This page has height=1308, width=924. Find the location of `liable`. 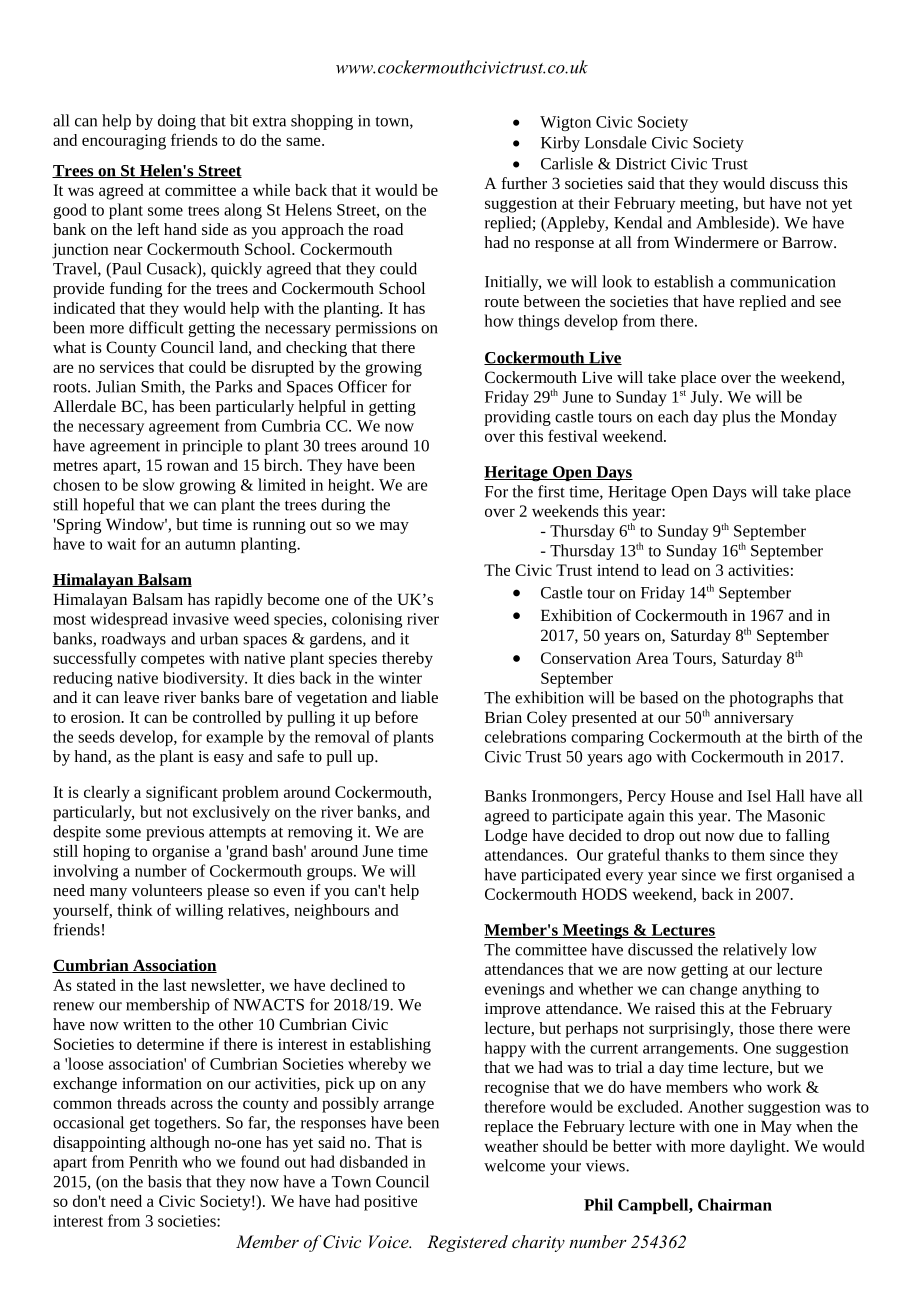

liable is located at coordinates (419, 697).
